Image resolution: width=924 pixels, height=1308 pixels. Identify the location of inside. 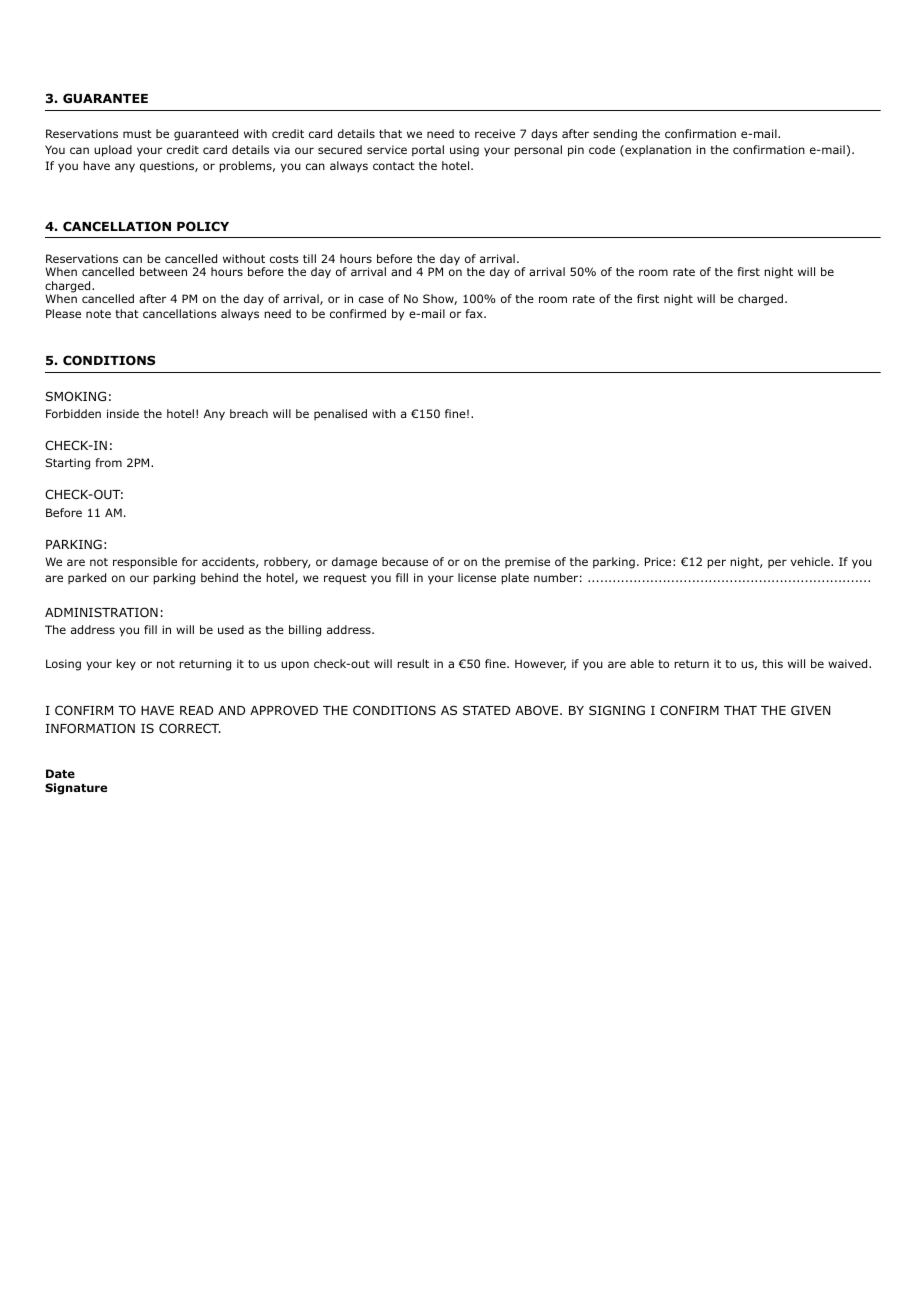
(123, 413).
